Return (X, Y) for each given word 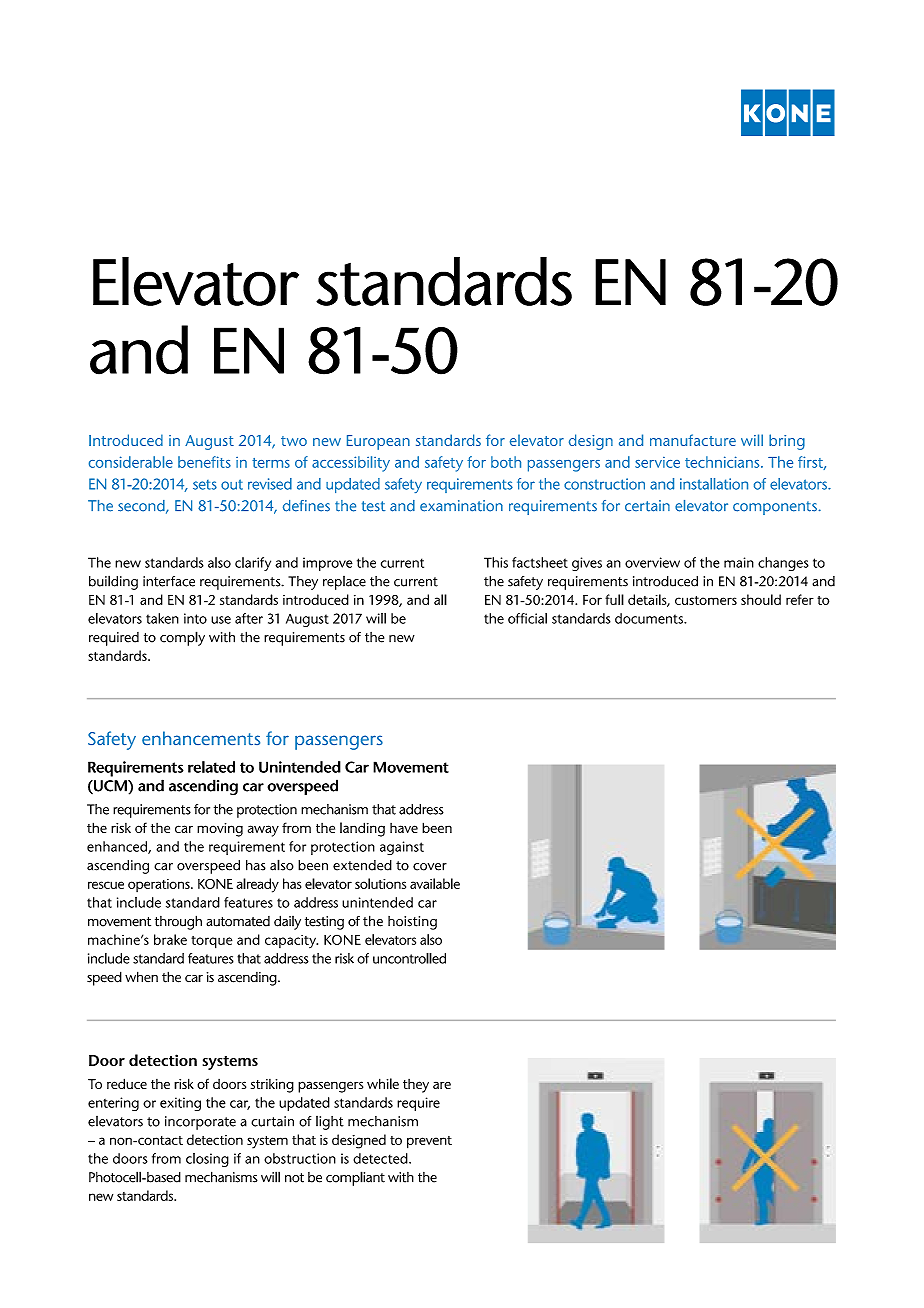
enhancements (201, 738)
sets (205, 485)
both (506, 462)
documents (650, 618)
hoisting (412, 923)
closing (207, 1160)
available (435, 883)
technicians (723, 462)
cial (537, 618)
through (178, 922)
